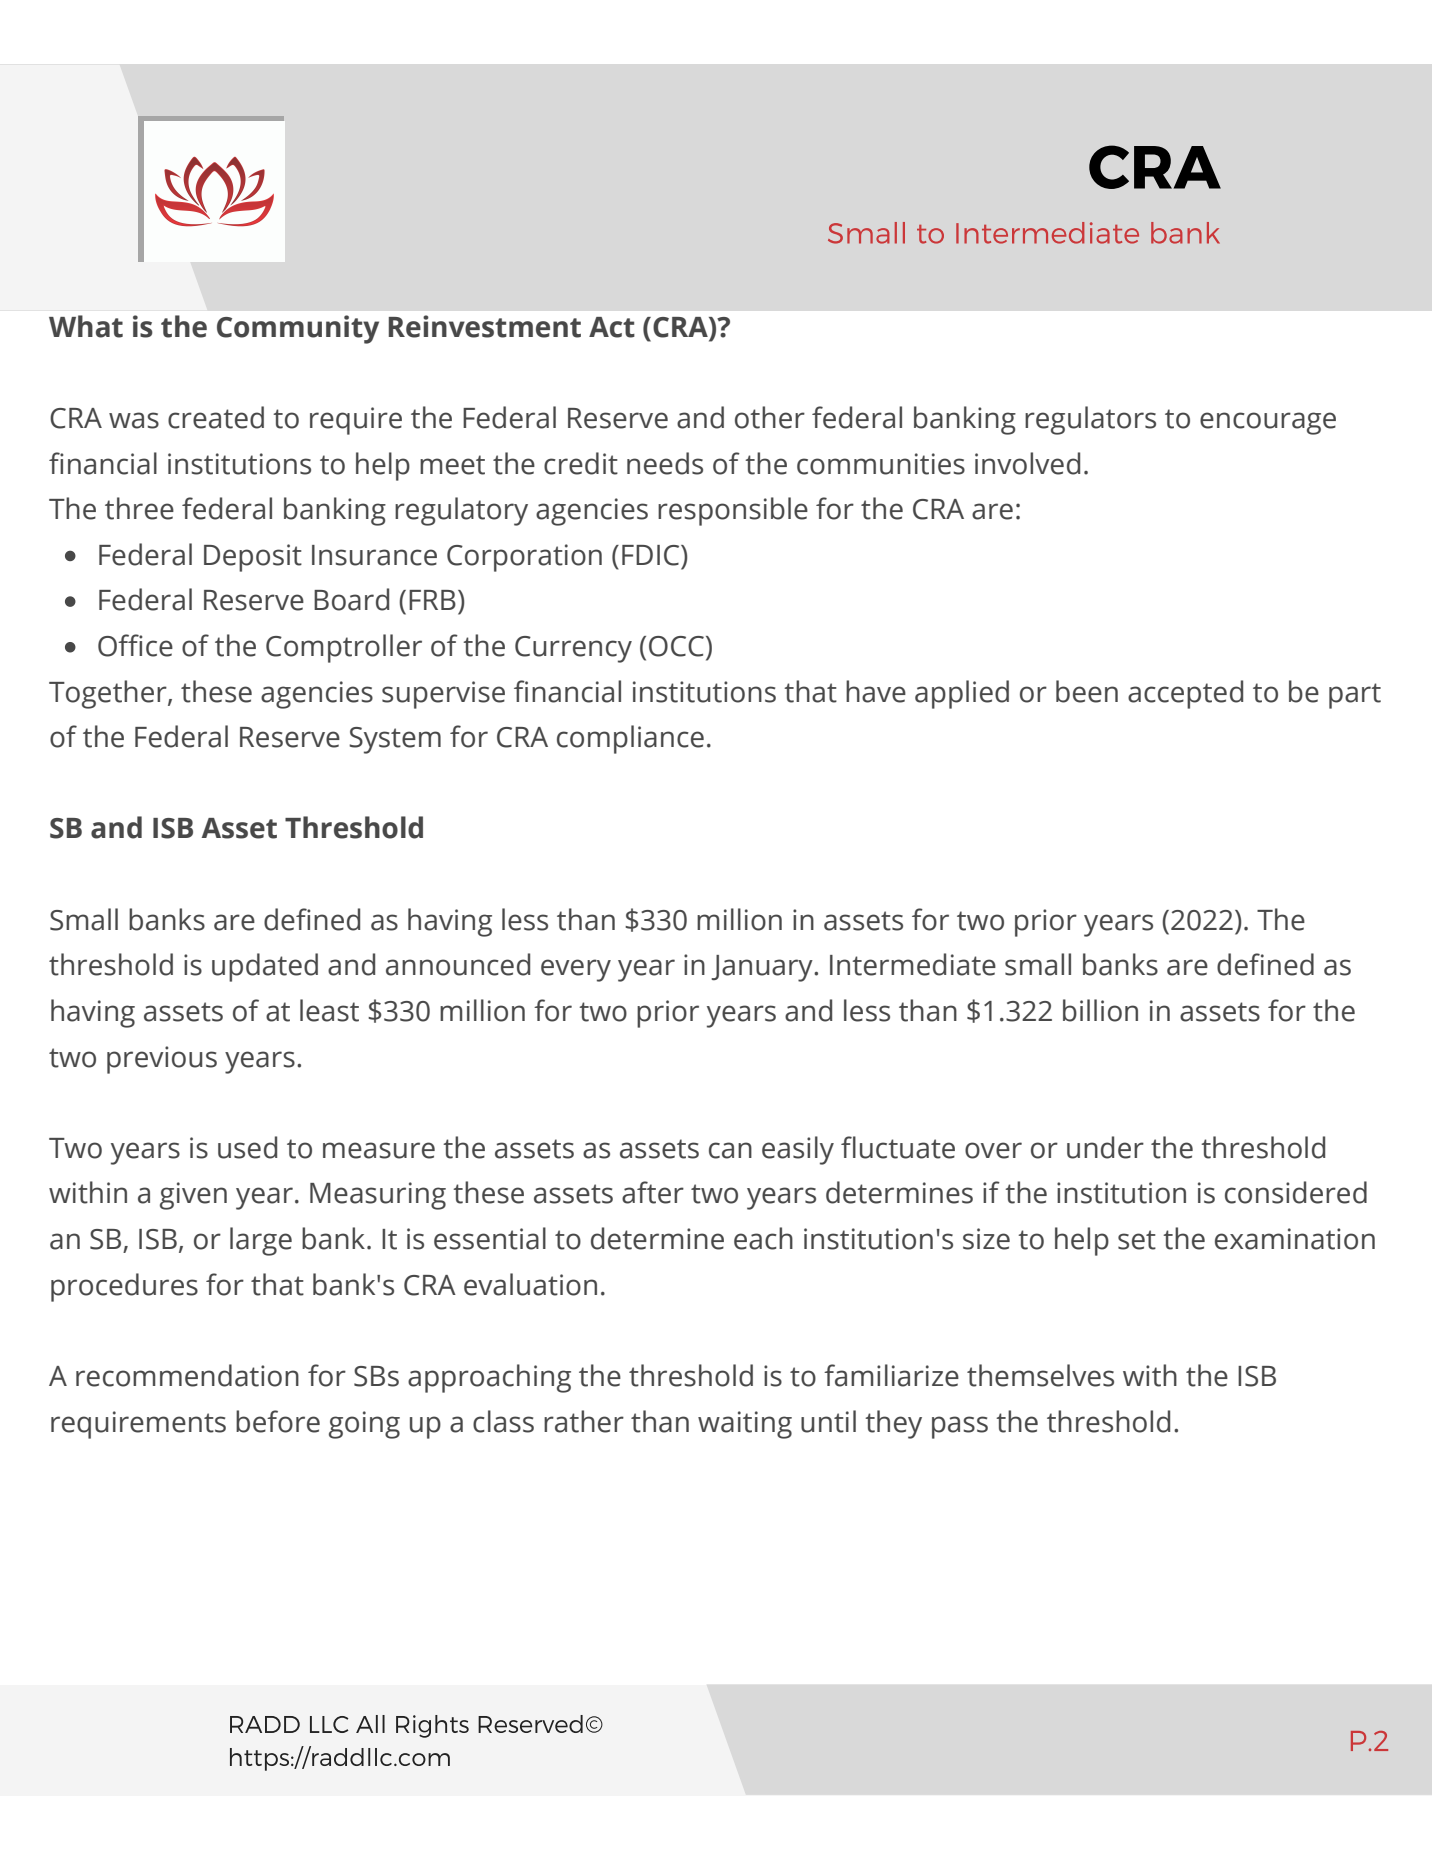  What do you see at coordinates (763, 1238) in the page?
I see `each` at bounding box center [763, 1238].
